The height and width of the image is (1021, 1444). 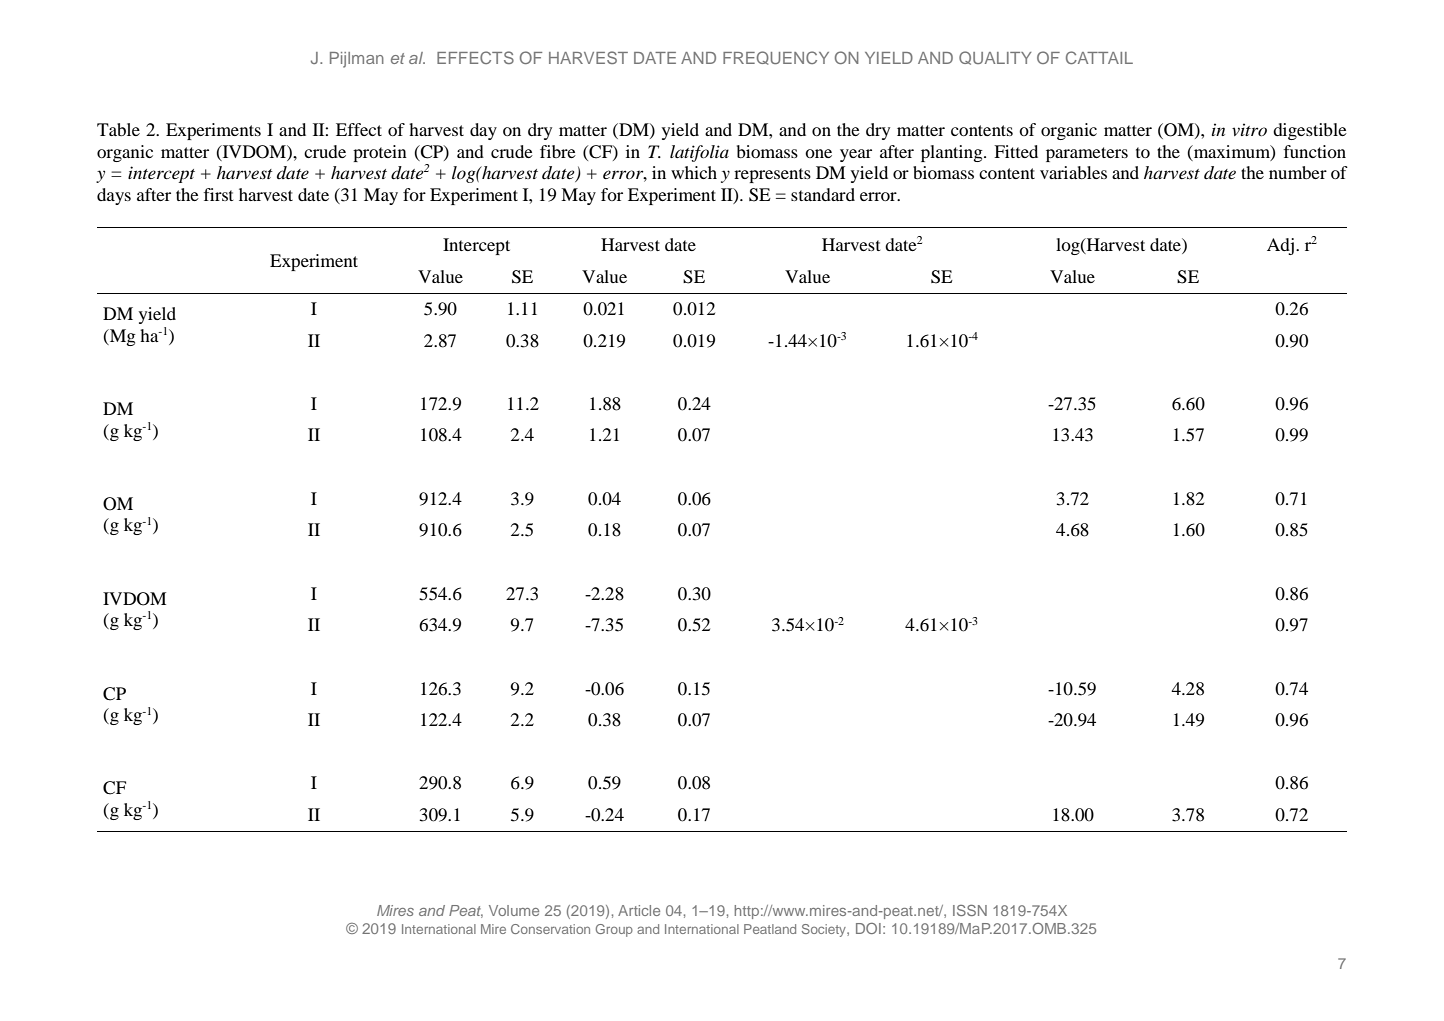 I want to click on Volume, so click(x=514, y=910).
